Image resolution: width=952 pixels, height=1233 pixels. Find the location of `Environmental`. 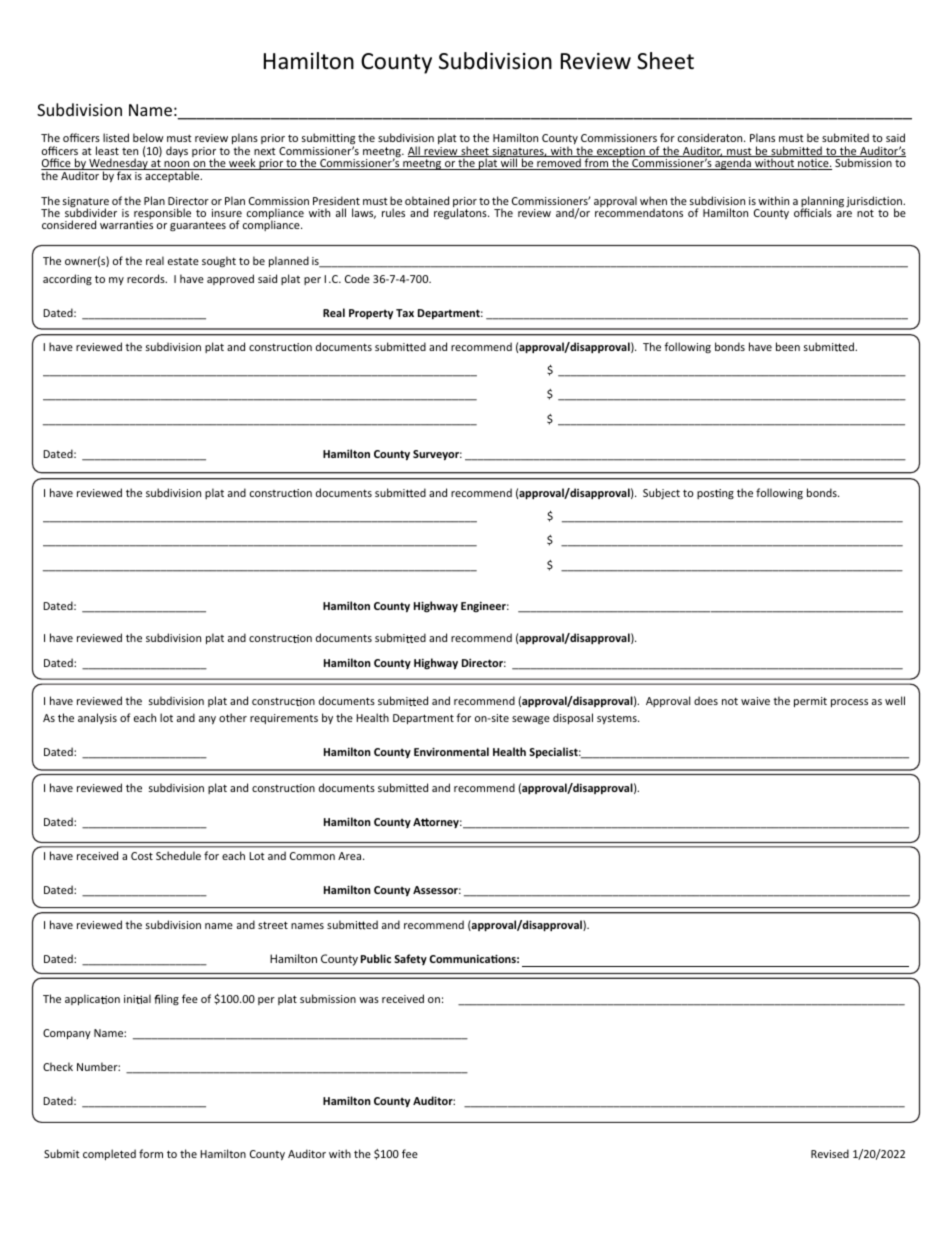

Environmental is located at coordinates (451, 751).
